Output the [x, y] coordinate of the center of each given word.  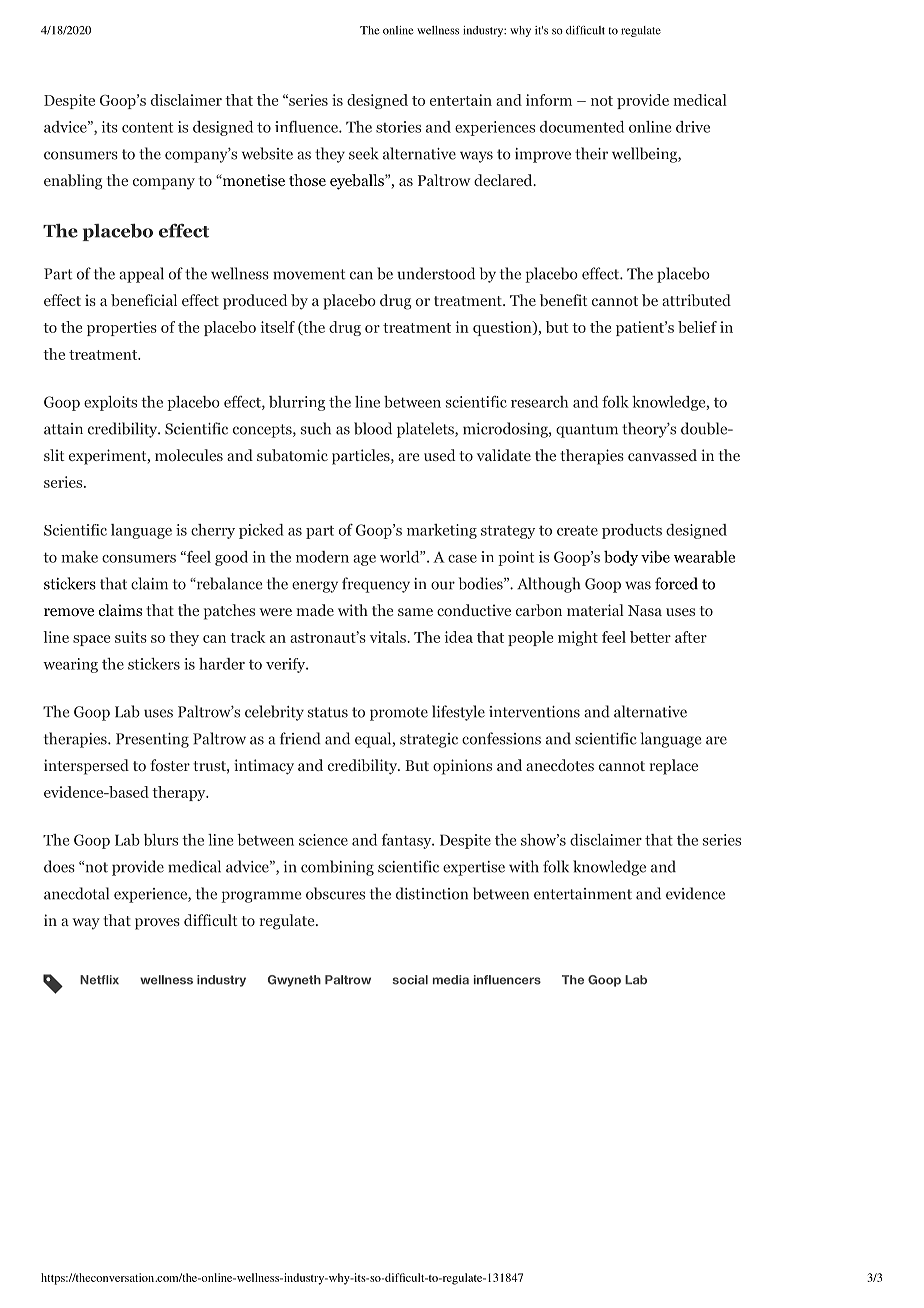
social [410, 980]
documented [582, 127]
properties [122, 328]
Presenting [152, 740]
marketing [442, 531]
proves [157, 924]
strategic [429, 740]
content [147, 127]
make [79, 557]
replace [674, 767]
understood [436, 273]
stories [398, 127]
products [632, 531]
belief [697, 327]
